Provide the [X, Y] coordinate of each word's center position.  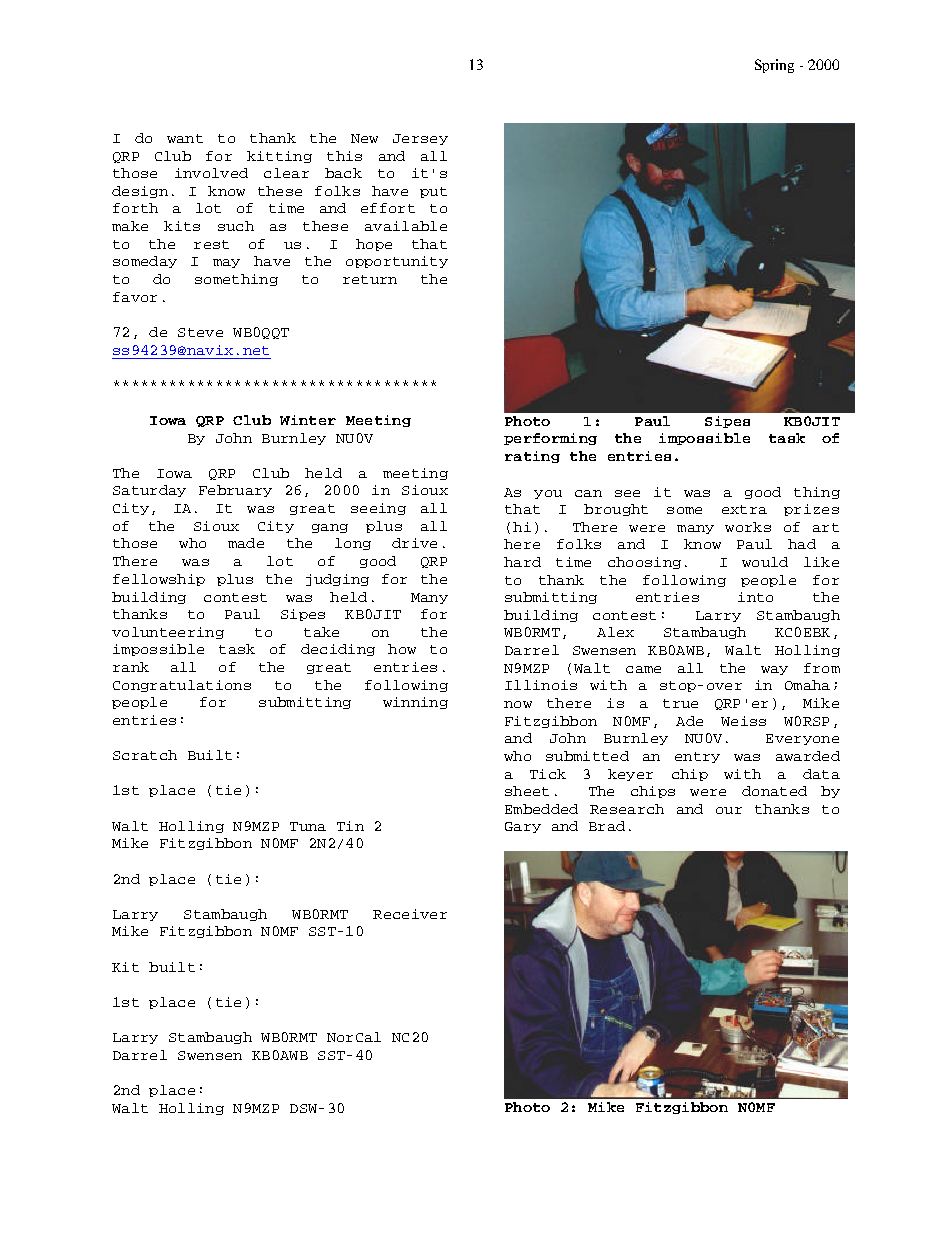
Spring [774, 66]
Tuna [308, 826]
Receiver [410, 914]
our [729, 810]
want [185, 138]
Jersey [420, 139]
